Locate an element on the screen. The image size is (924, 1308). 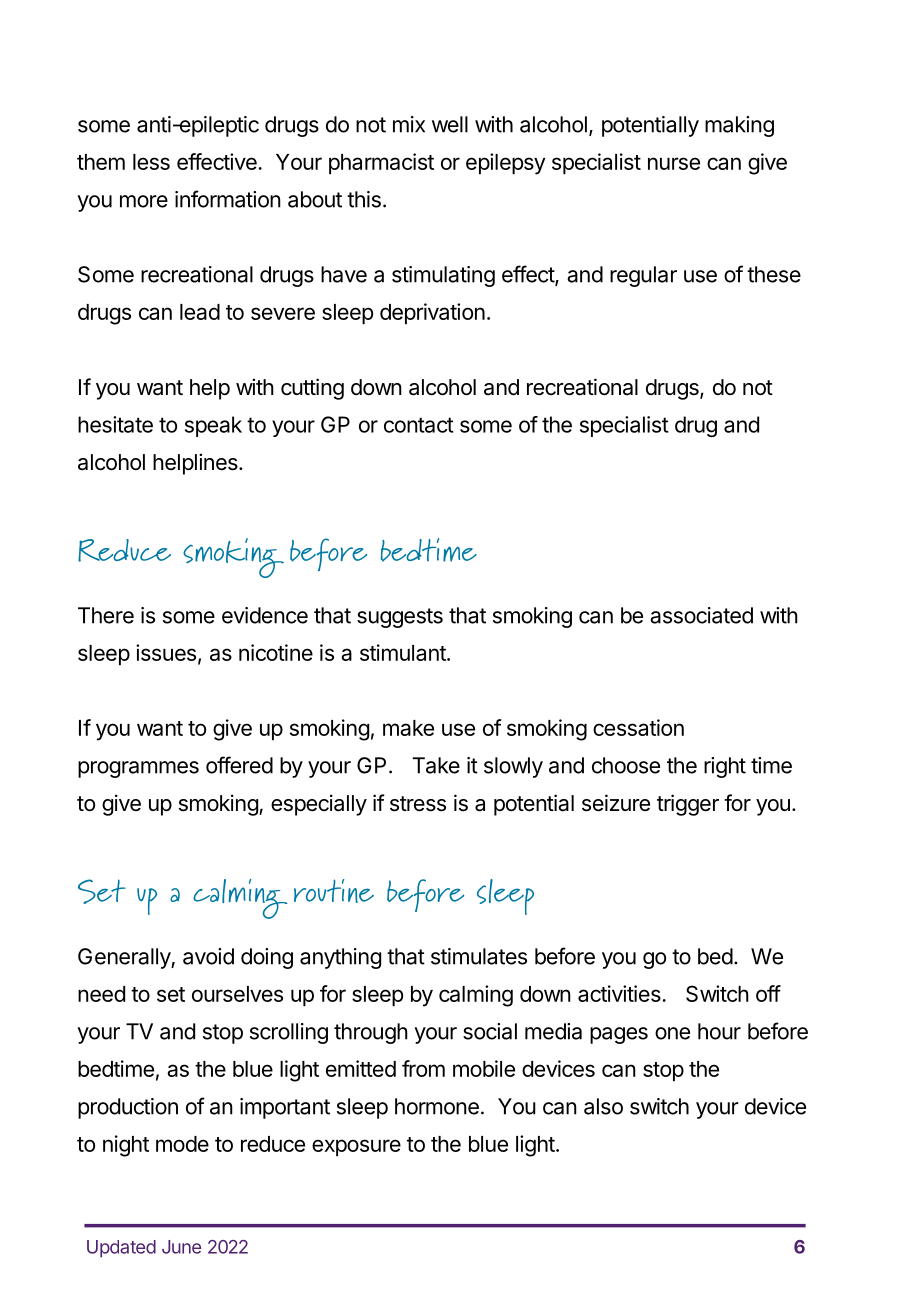
nurse is located at coordinates (674, 163).
